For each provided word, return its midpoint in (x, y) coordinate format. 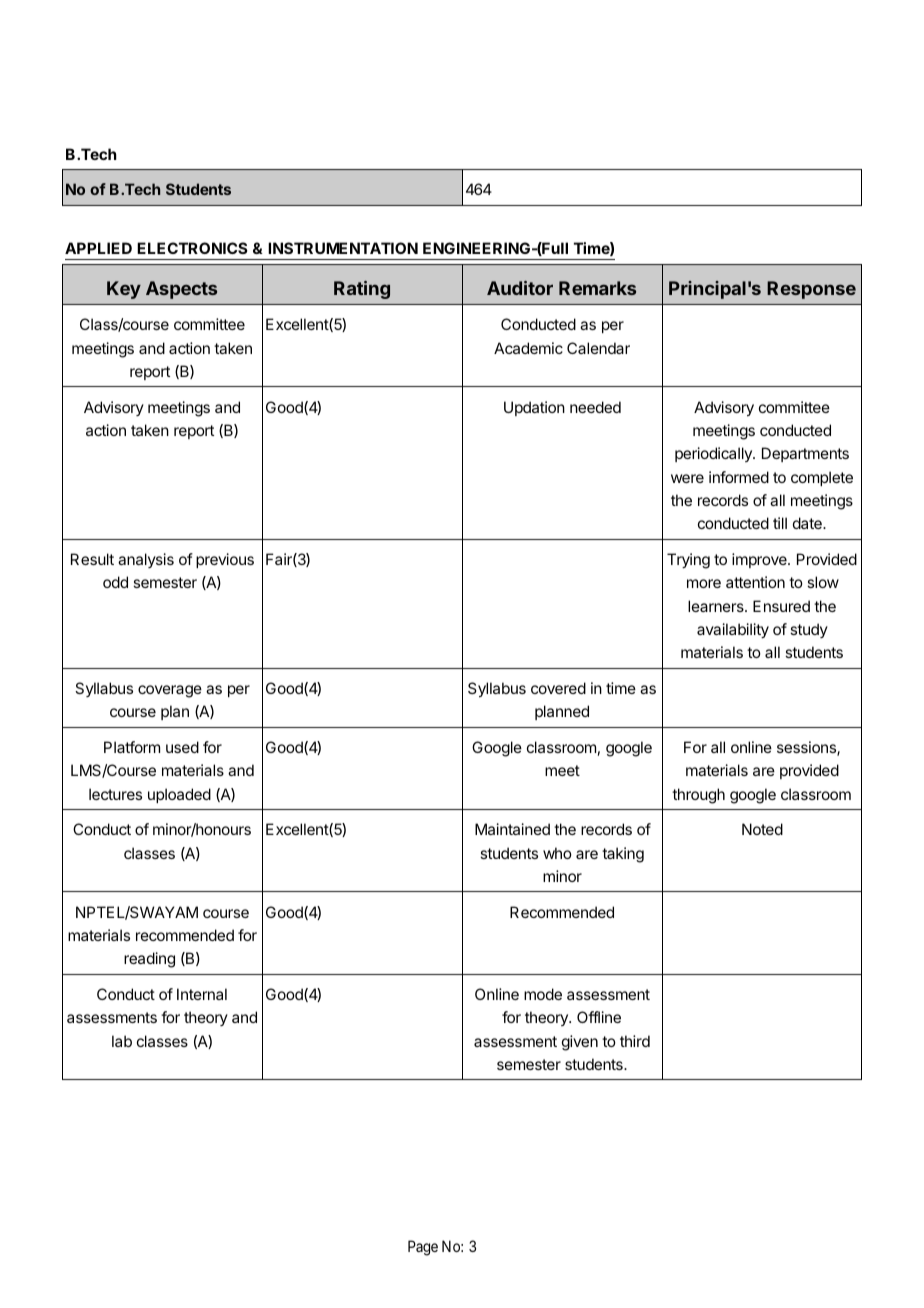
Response (811, 290)
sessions (807, 748)
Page (423, 1248)
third (635, 1041)
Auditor (520, 288)
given (580, 1043)
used (182, 747)
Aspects (181, 290)
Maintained (512, 829)
